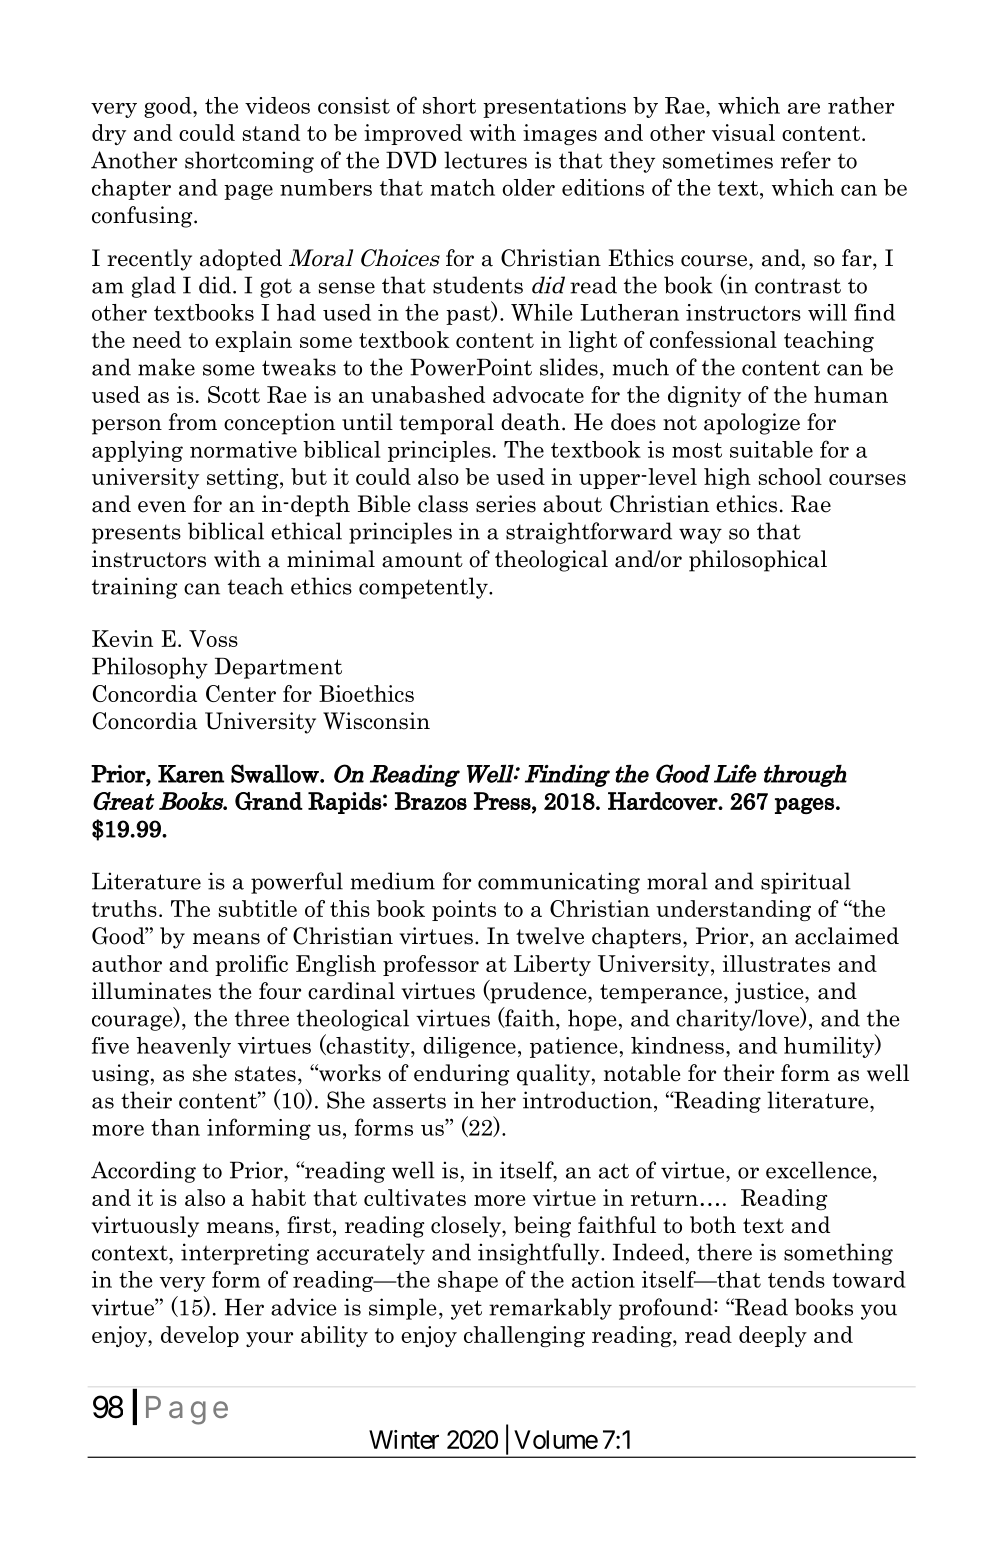 This page has width=1001, height=1548. I want to click on deeply, so click(773, 1336).
